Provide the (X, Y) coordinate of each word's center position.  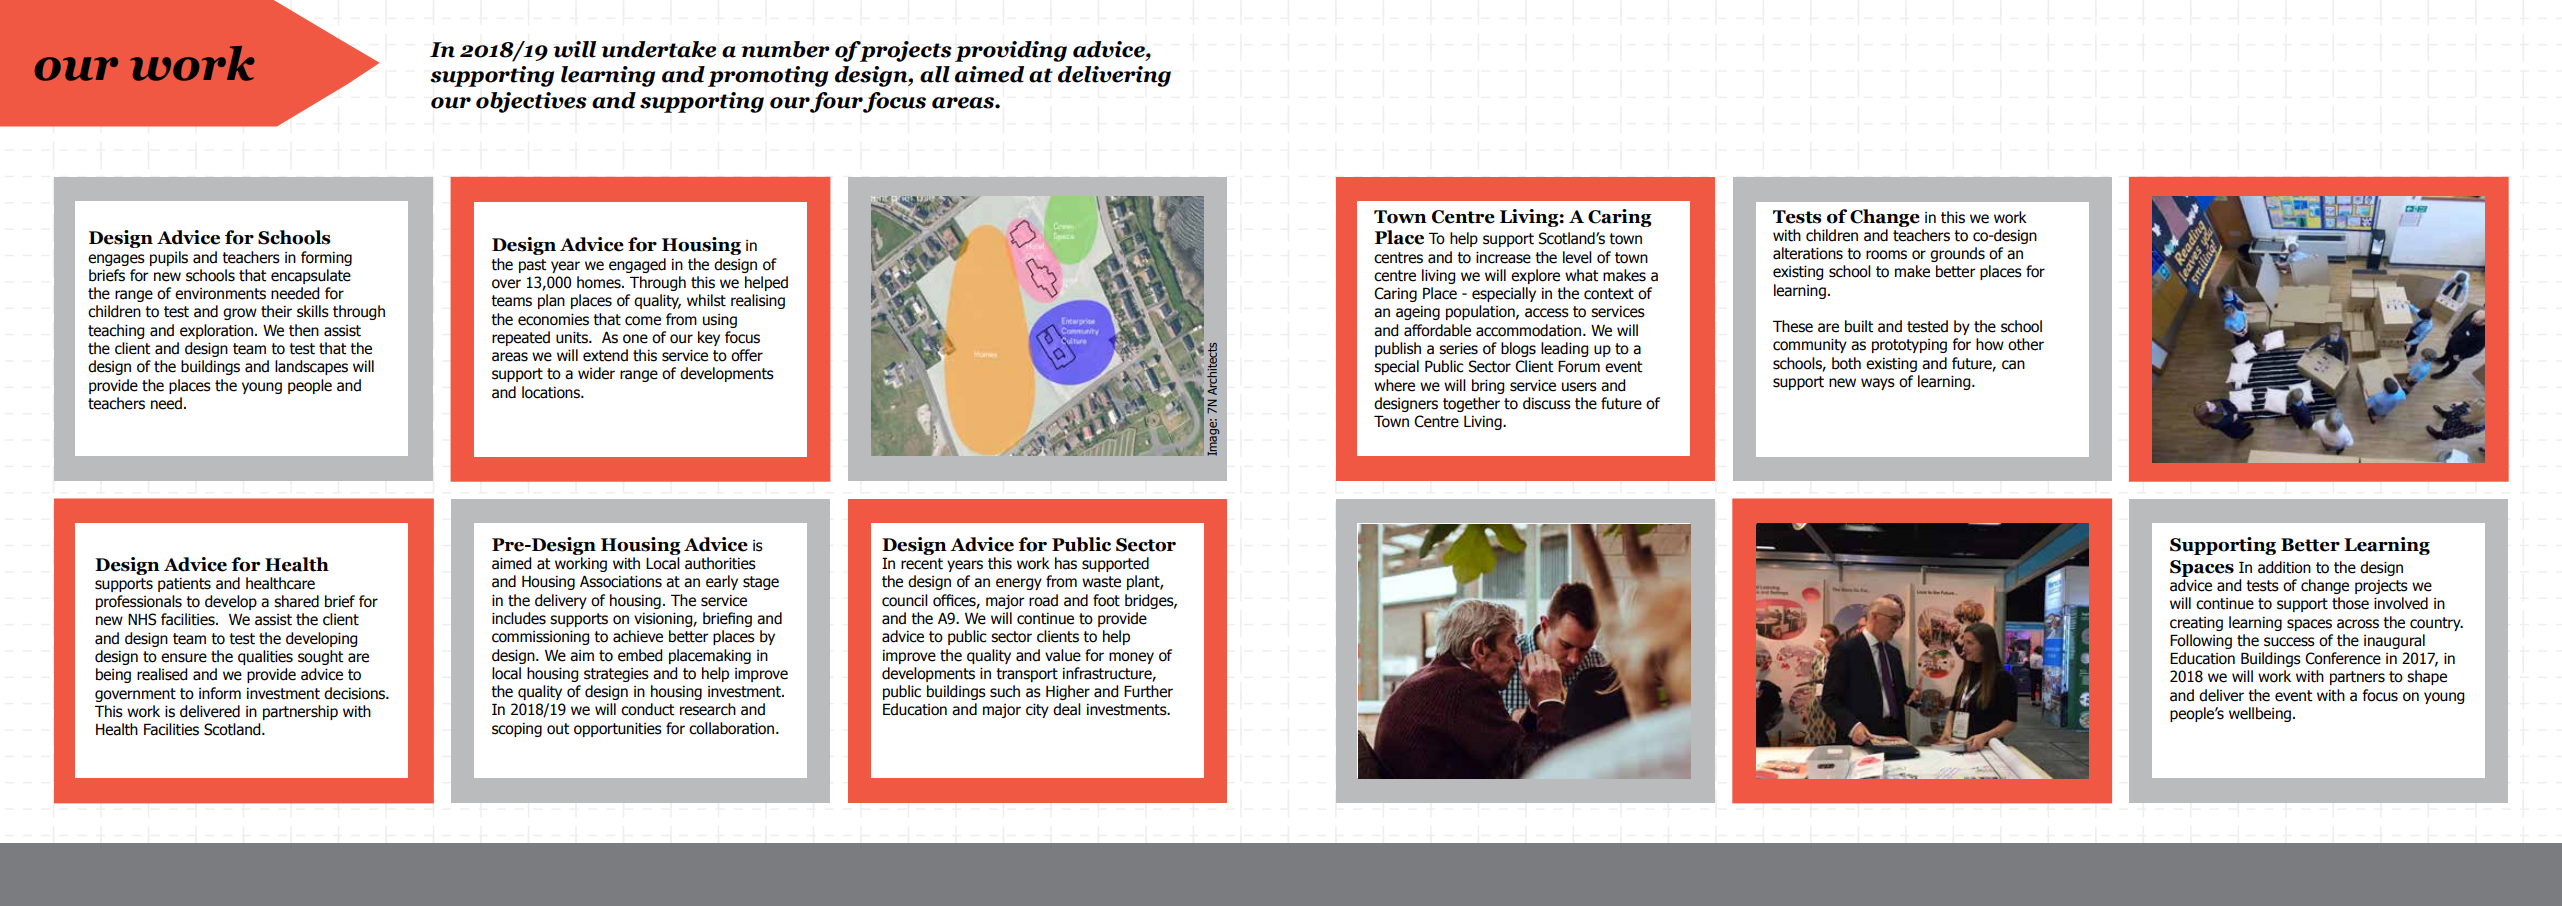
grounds (1957, 254)
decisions (355, 693)
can (2013, 365)
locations (552, 392)
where (1394, 385)
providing (1011, 51)
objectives (531, 102)
